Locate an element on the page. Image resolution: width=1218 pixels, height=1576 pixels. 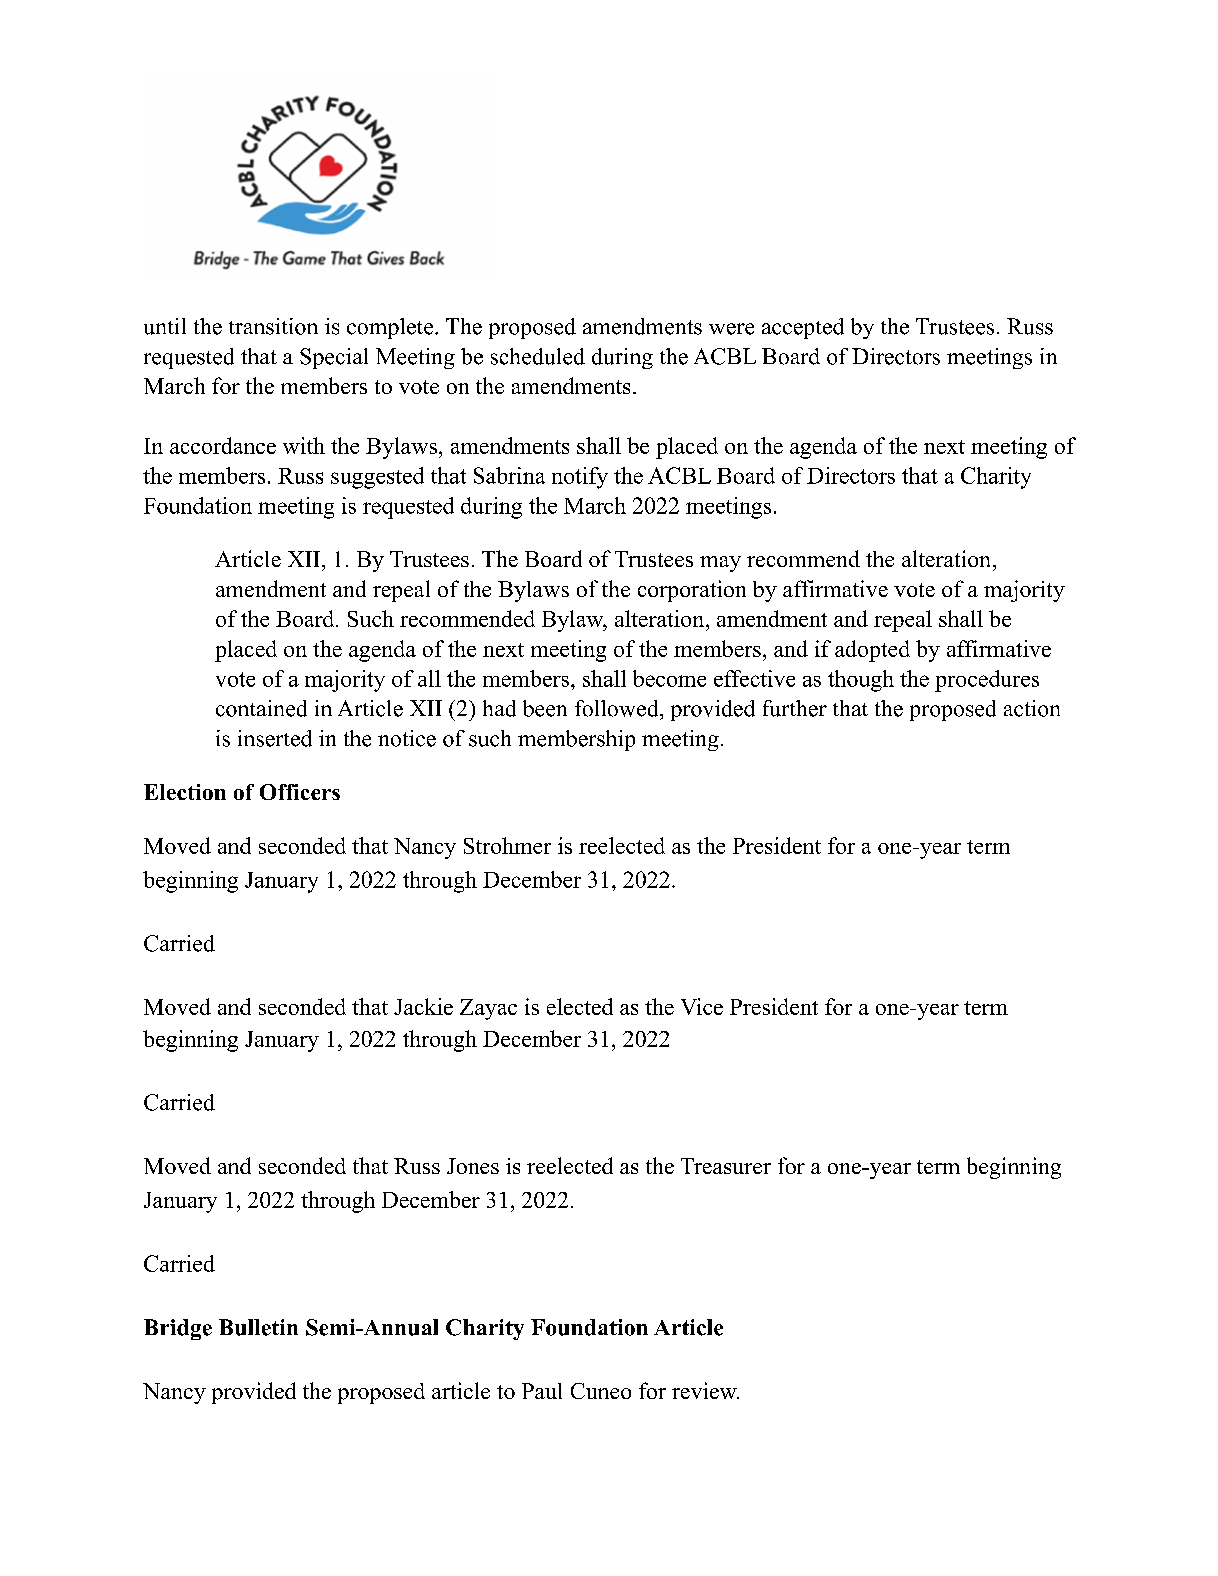
Treasurer is located at coordinates (726, 1166).
